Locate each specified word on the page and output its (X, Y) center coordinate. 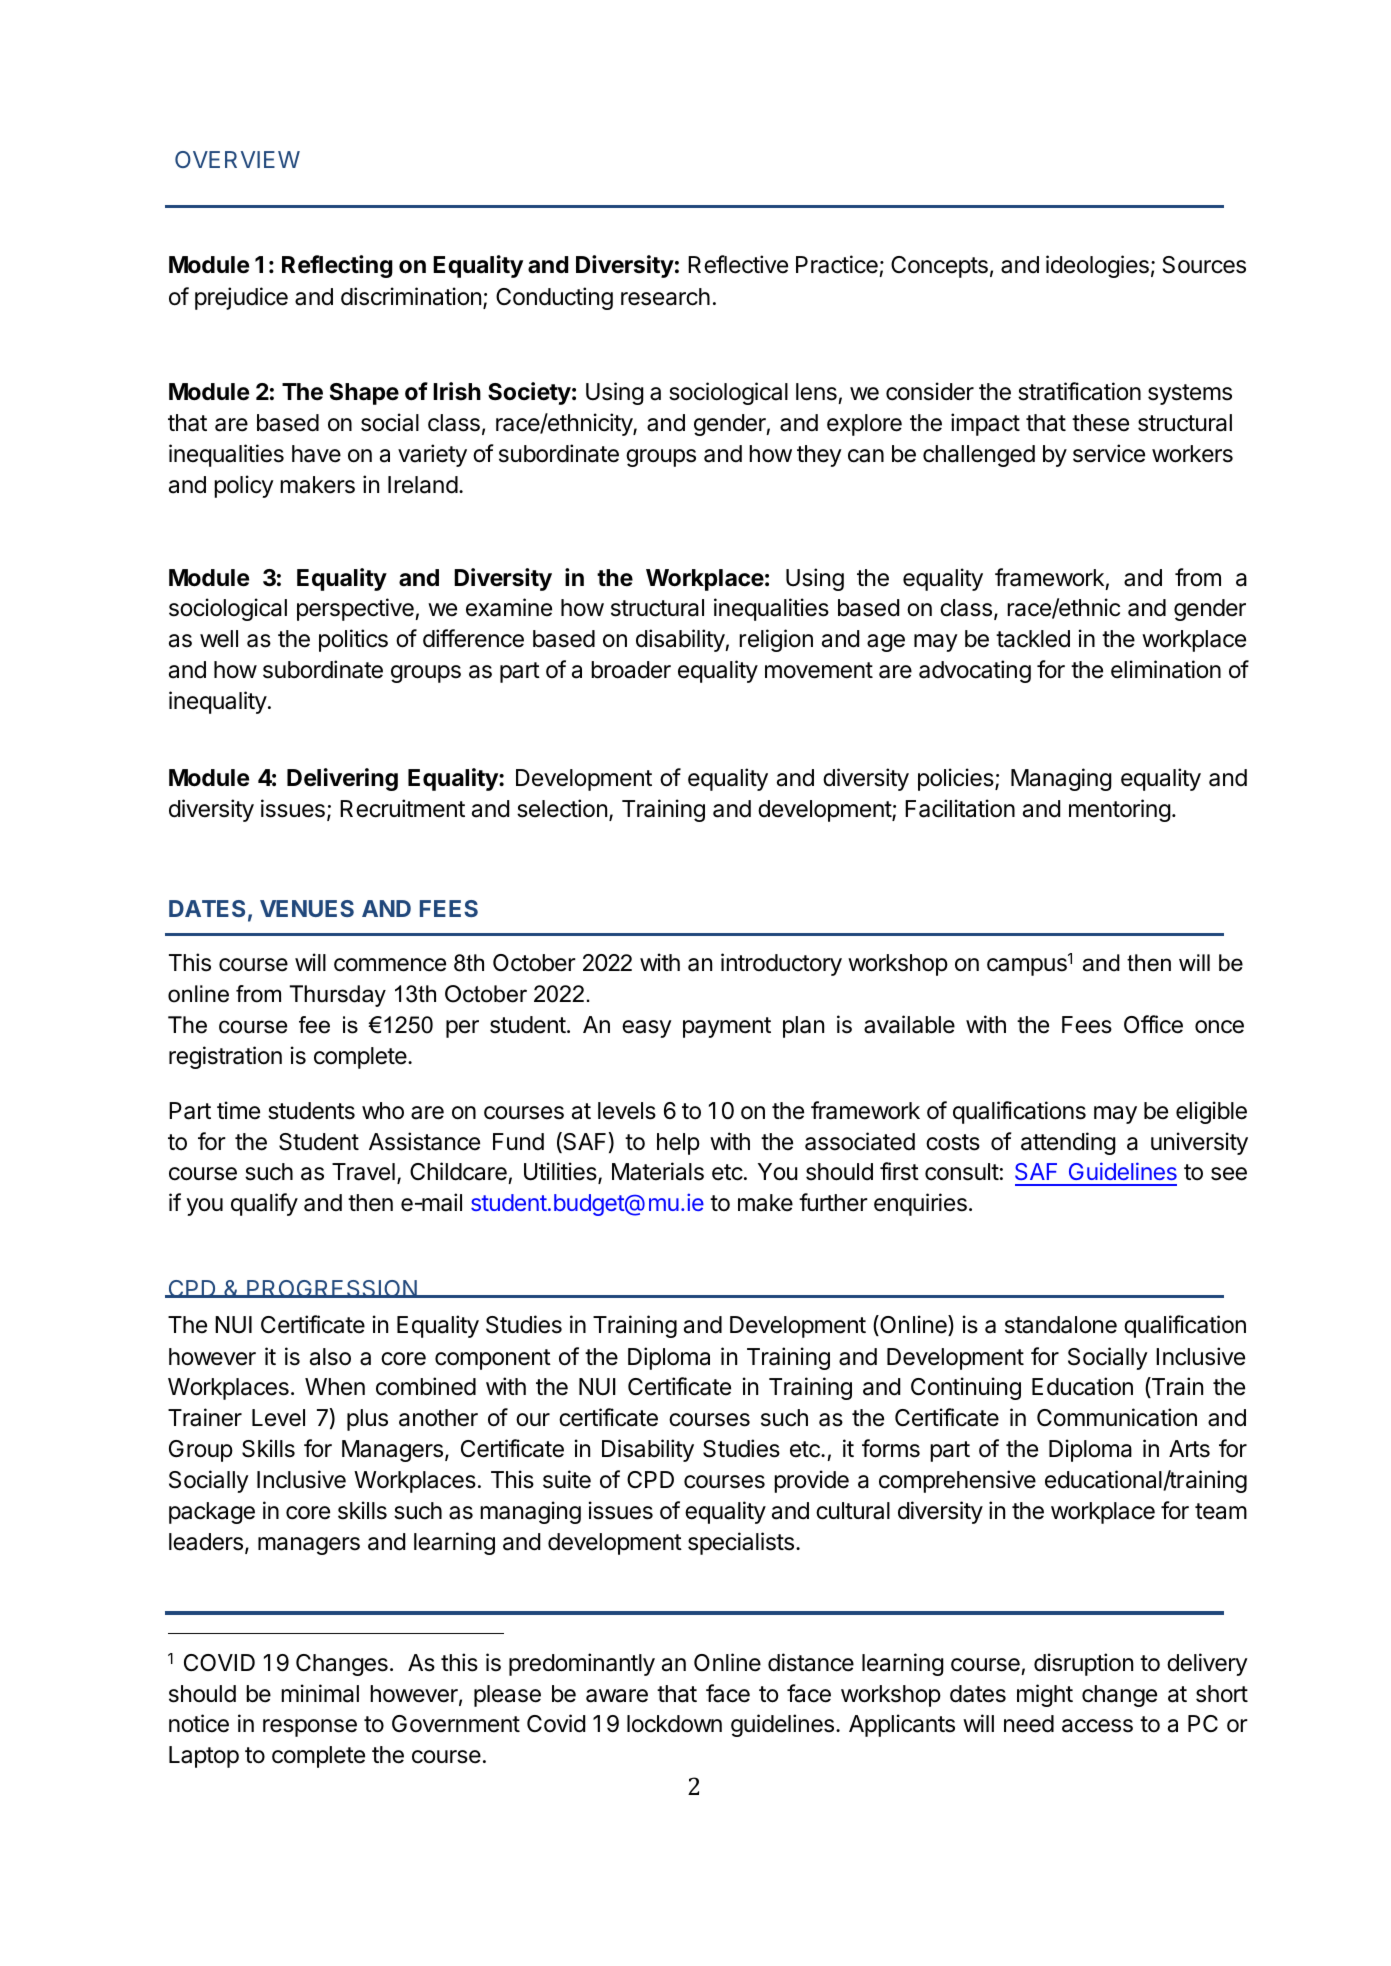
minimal (320, 1693)
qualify (264, 1204)
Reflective (738, 264)
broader (631, 670)
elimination (1166, 669)
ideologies (1097, 266)
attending (1068, 1143)
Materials (658, 1171)
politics (353, 640)
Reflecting (337, 266)
